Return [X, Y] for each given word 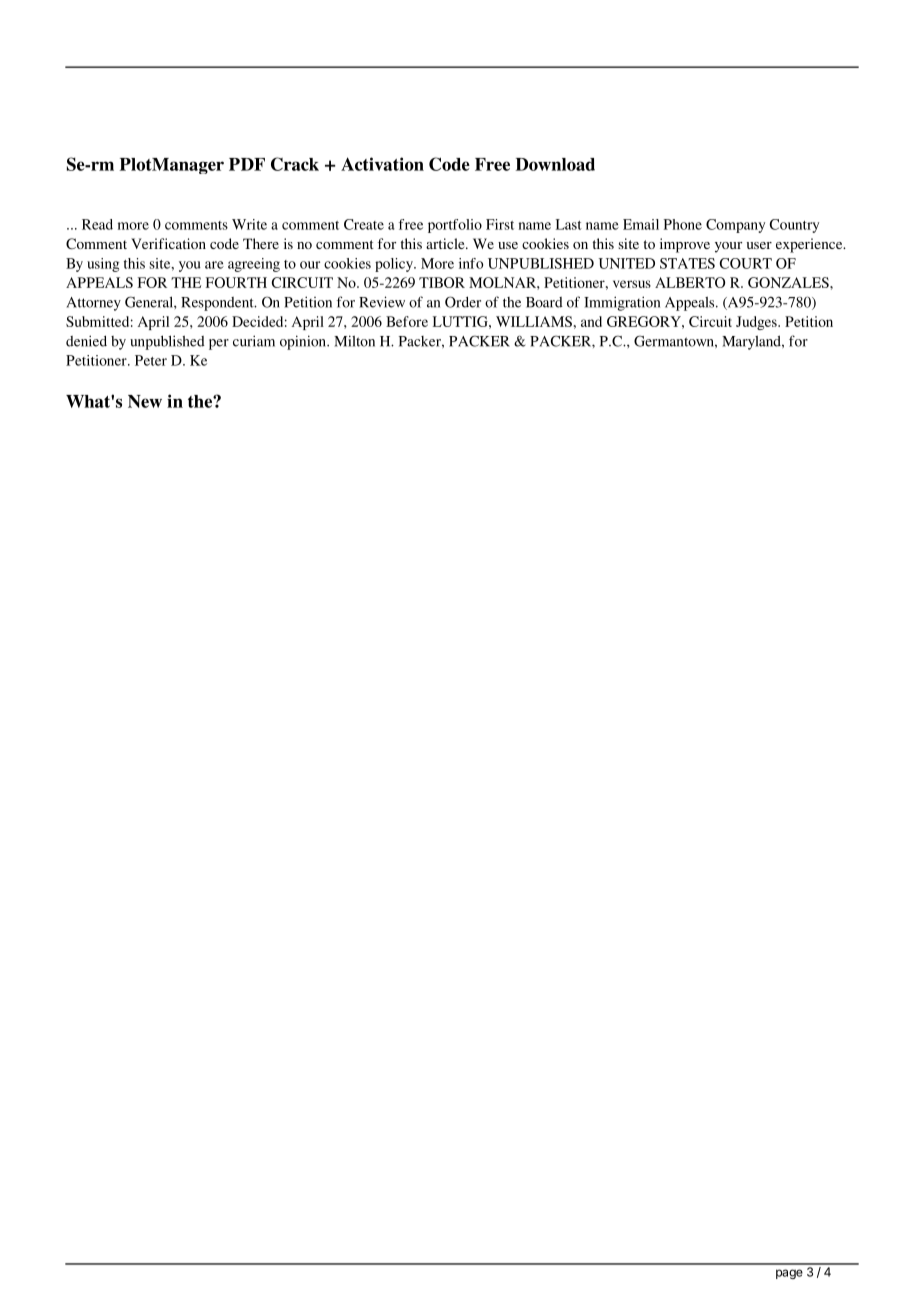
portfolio [455, 226]
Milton [354, 341]
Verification [168, 243]
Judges [757, 323]
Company [735, 226]
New [145, 401]
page [789, 1274]
